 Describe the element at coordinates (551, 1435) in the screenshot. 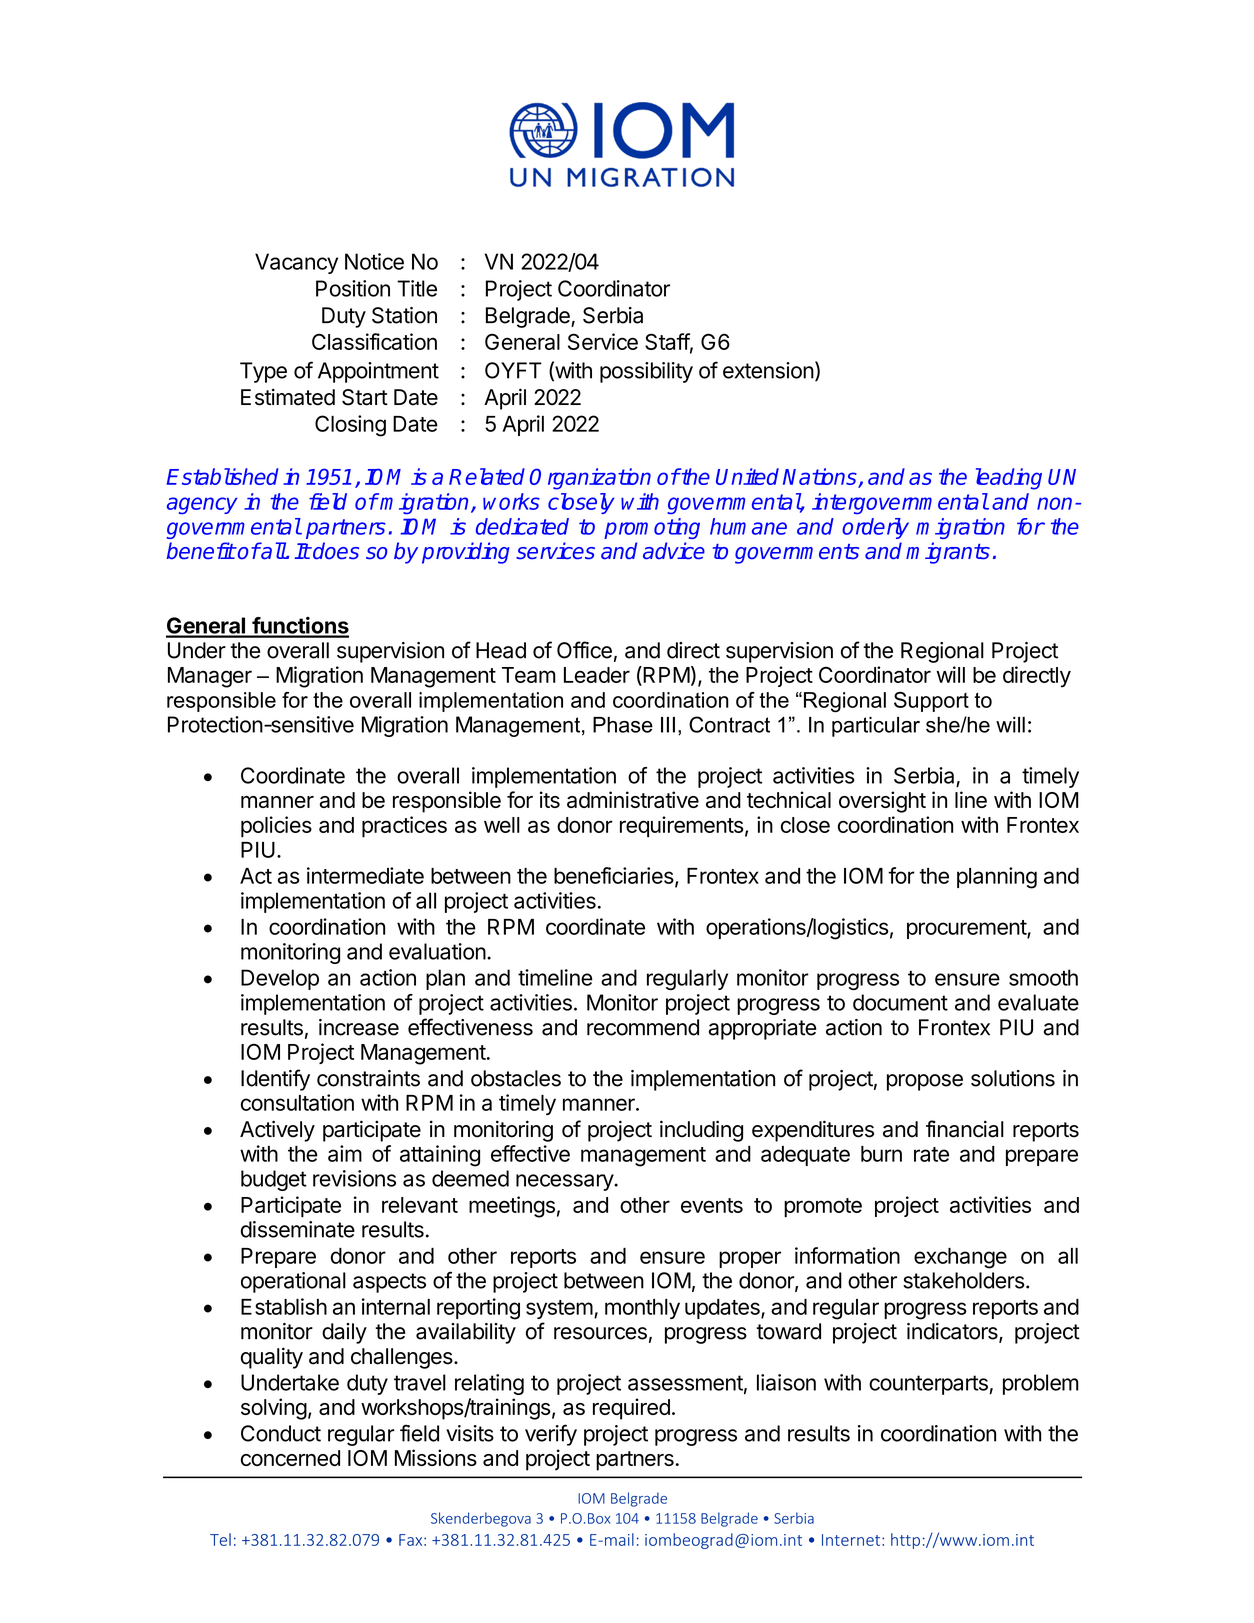

I see `verify` at that location.
